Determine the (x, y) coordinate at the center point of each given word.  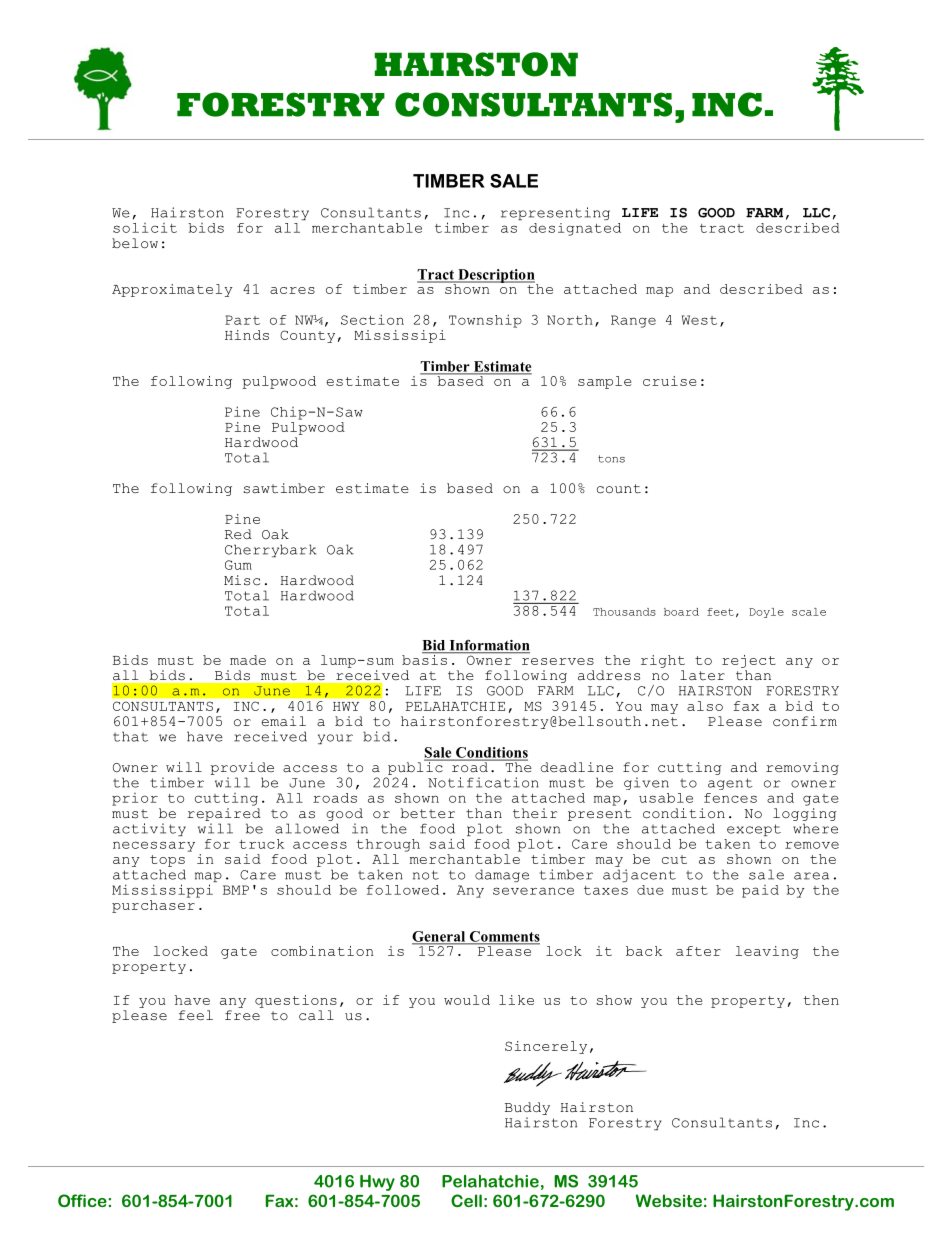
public (416, 767)
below (135, 243)
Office (83, 1200)
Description (496, 277)
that (130, 736)
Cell (466, 1200)
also (705, 706)
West (699, 320)
